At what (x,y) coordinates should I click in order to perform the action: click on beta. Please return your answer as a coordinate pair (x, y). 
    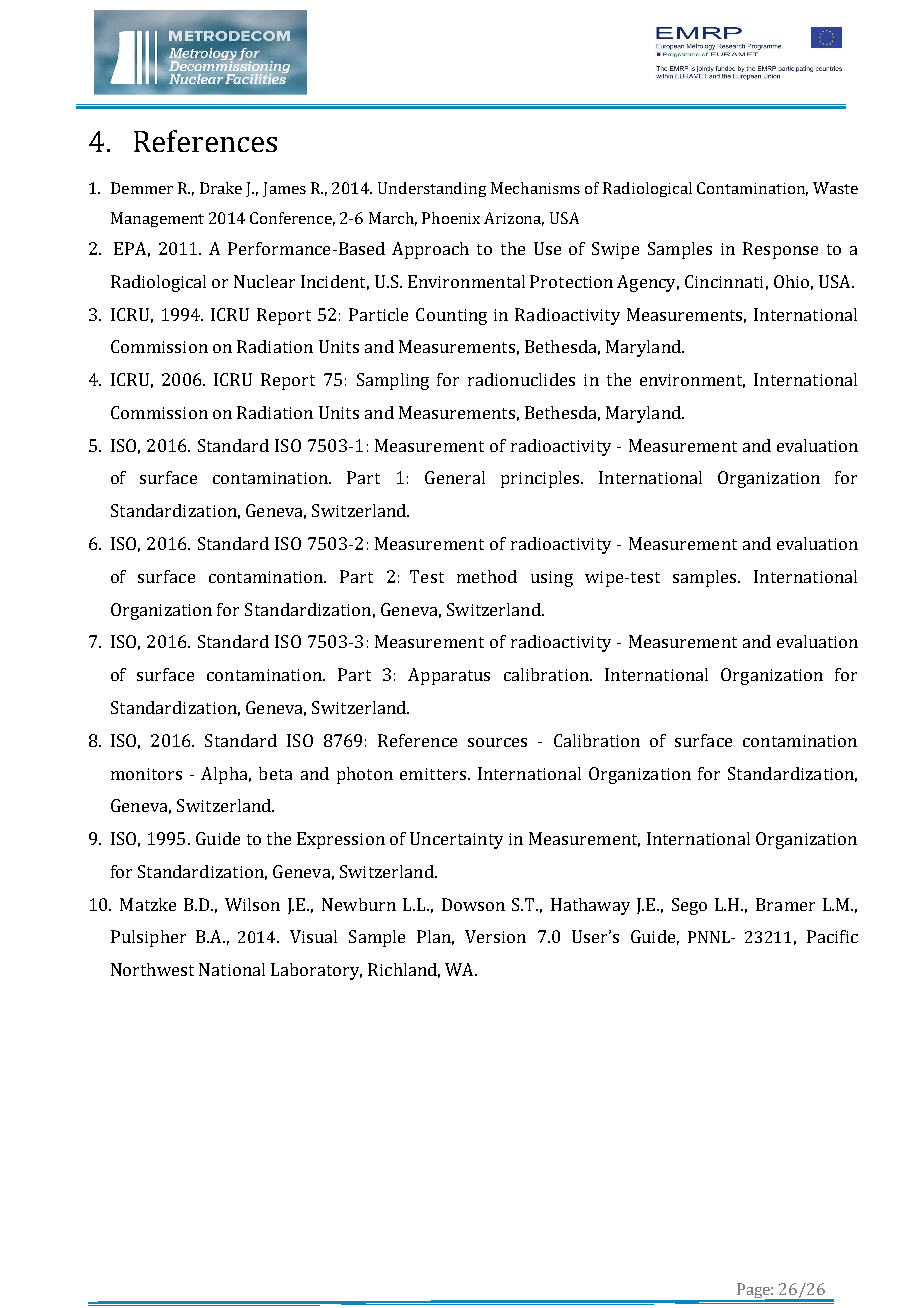
    Looking at the image, I should click on (275, 773).
